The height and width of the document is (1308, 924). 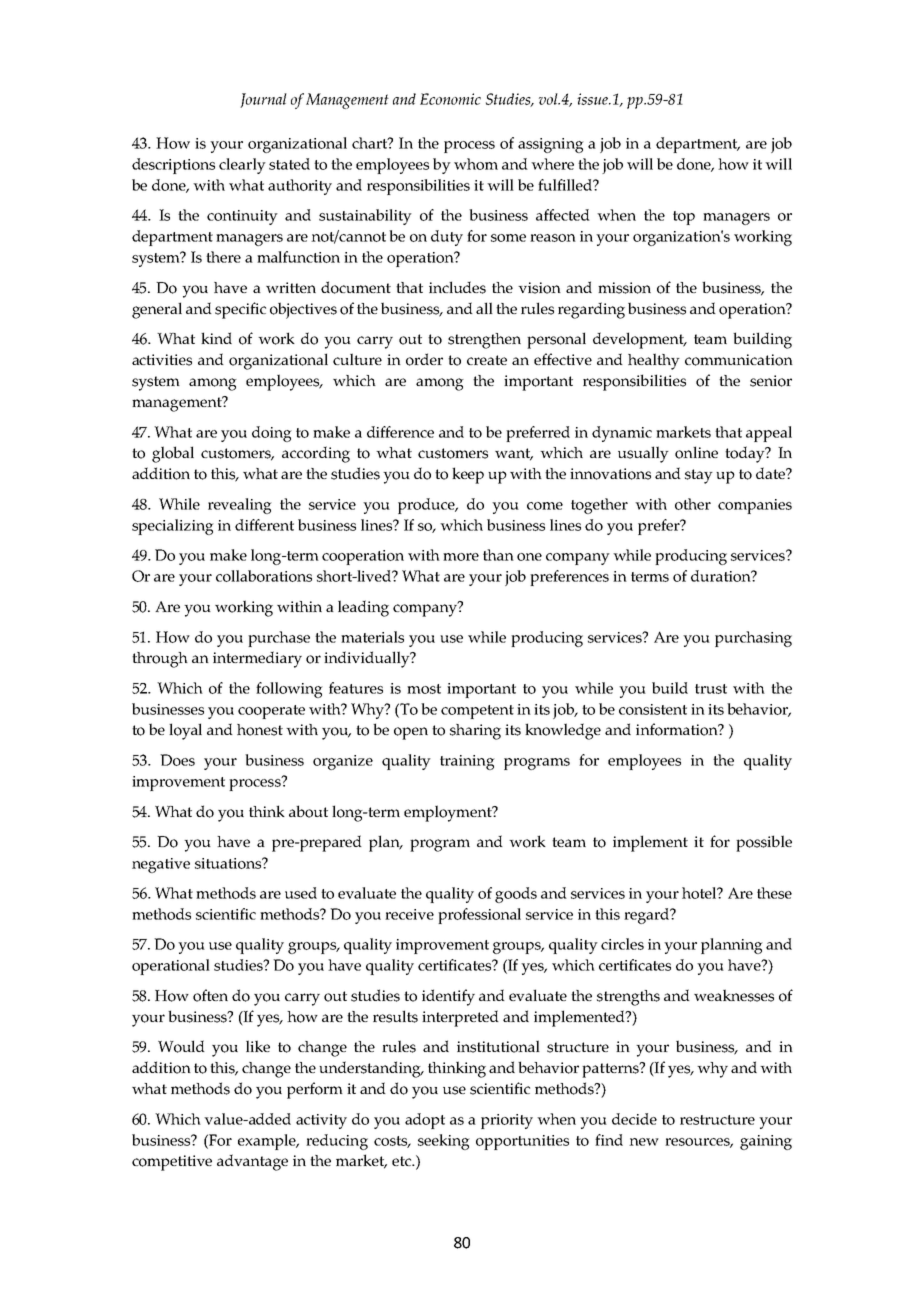 I want to click on top, so click(x=684, y=218).
